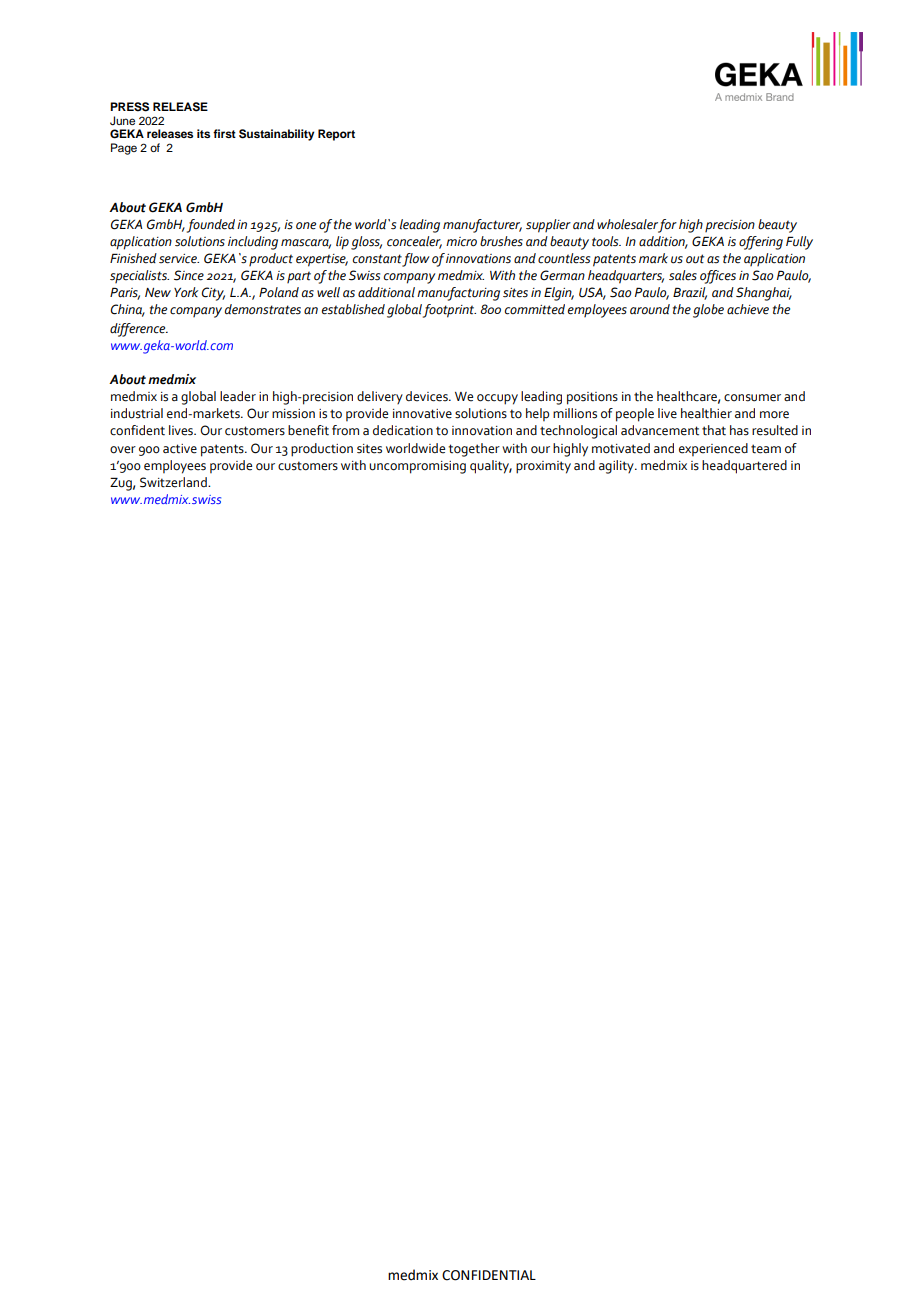 The width and height of the screenshot is (924, 1308). What do you see at coordinates (627, 224) in the screenshot?
I see `wholesaler` at bounding box center [627, 224].
